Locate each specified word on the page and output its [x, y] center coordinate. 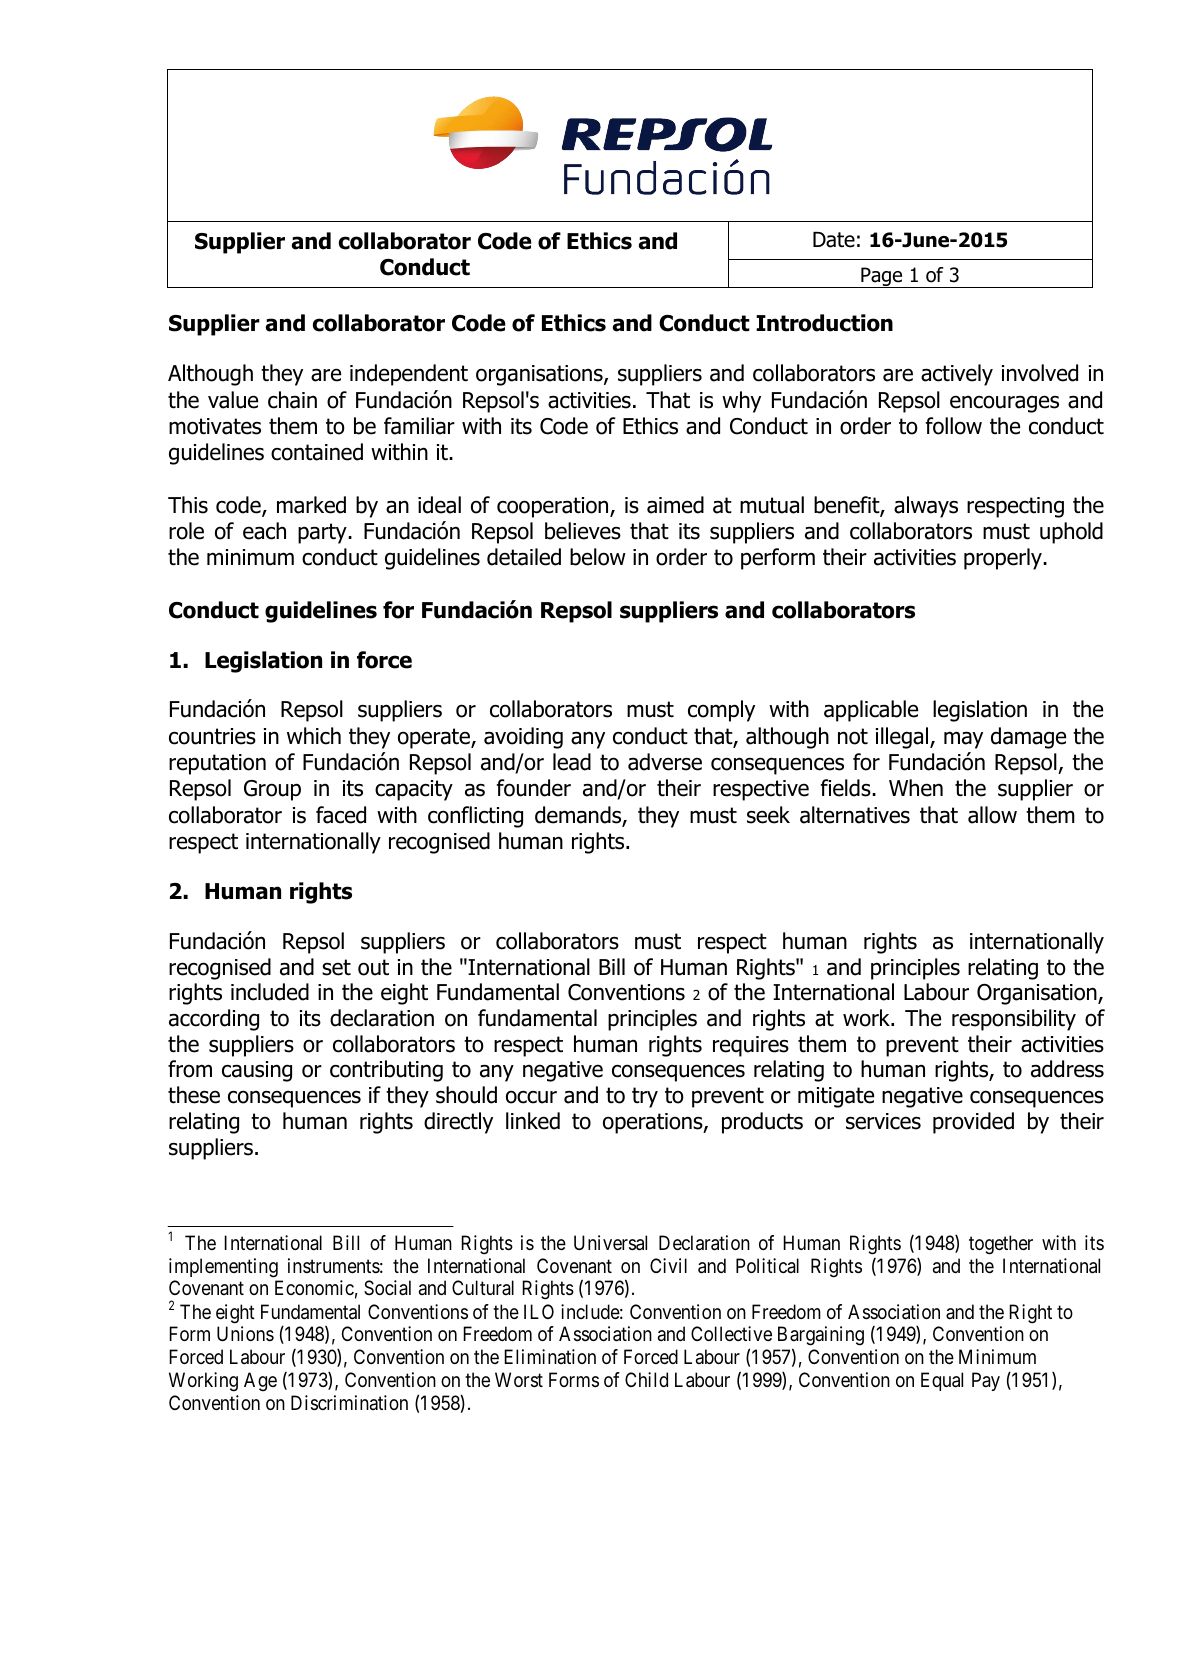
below [598, 557]
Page [882, 277]
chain [292, 400]
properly [1004, 559]
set [336, 967]
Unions [245, 1333]
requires [751, 1046]
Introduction [824, 323]
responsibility [1014, 1020]
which [314, 736]
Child [646, 1379]
